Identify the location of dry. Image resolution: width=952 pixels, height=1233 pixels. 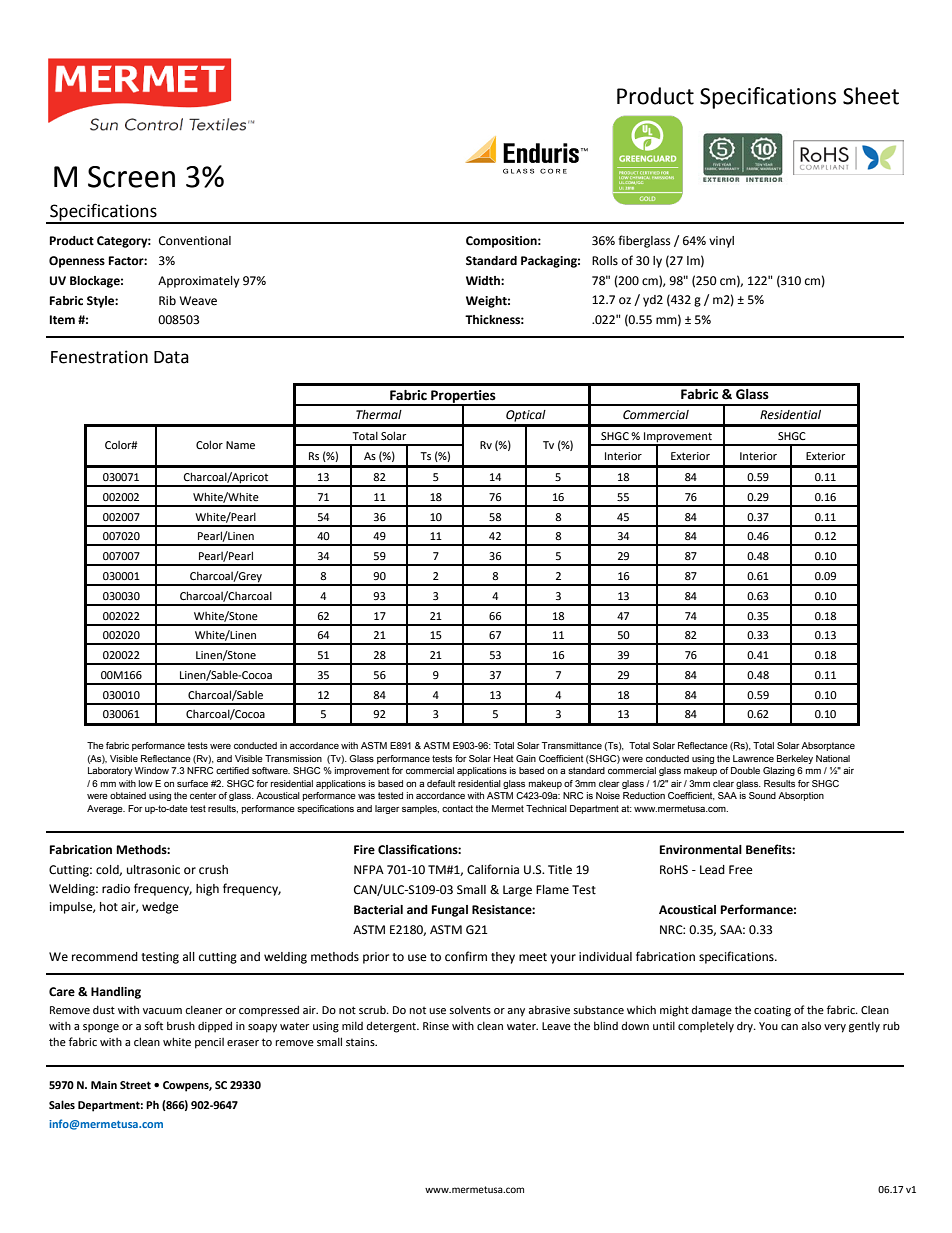
(746, 1027).
